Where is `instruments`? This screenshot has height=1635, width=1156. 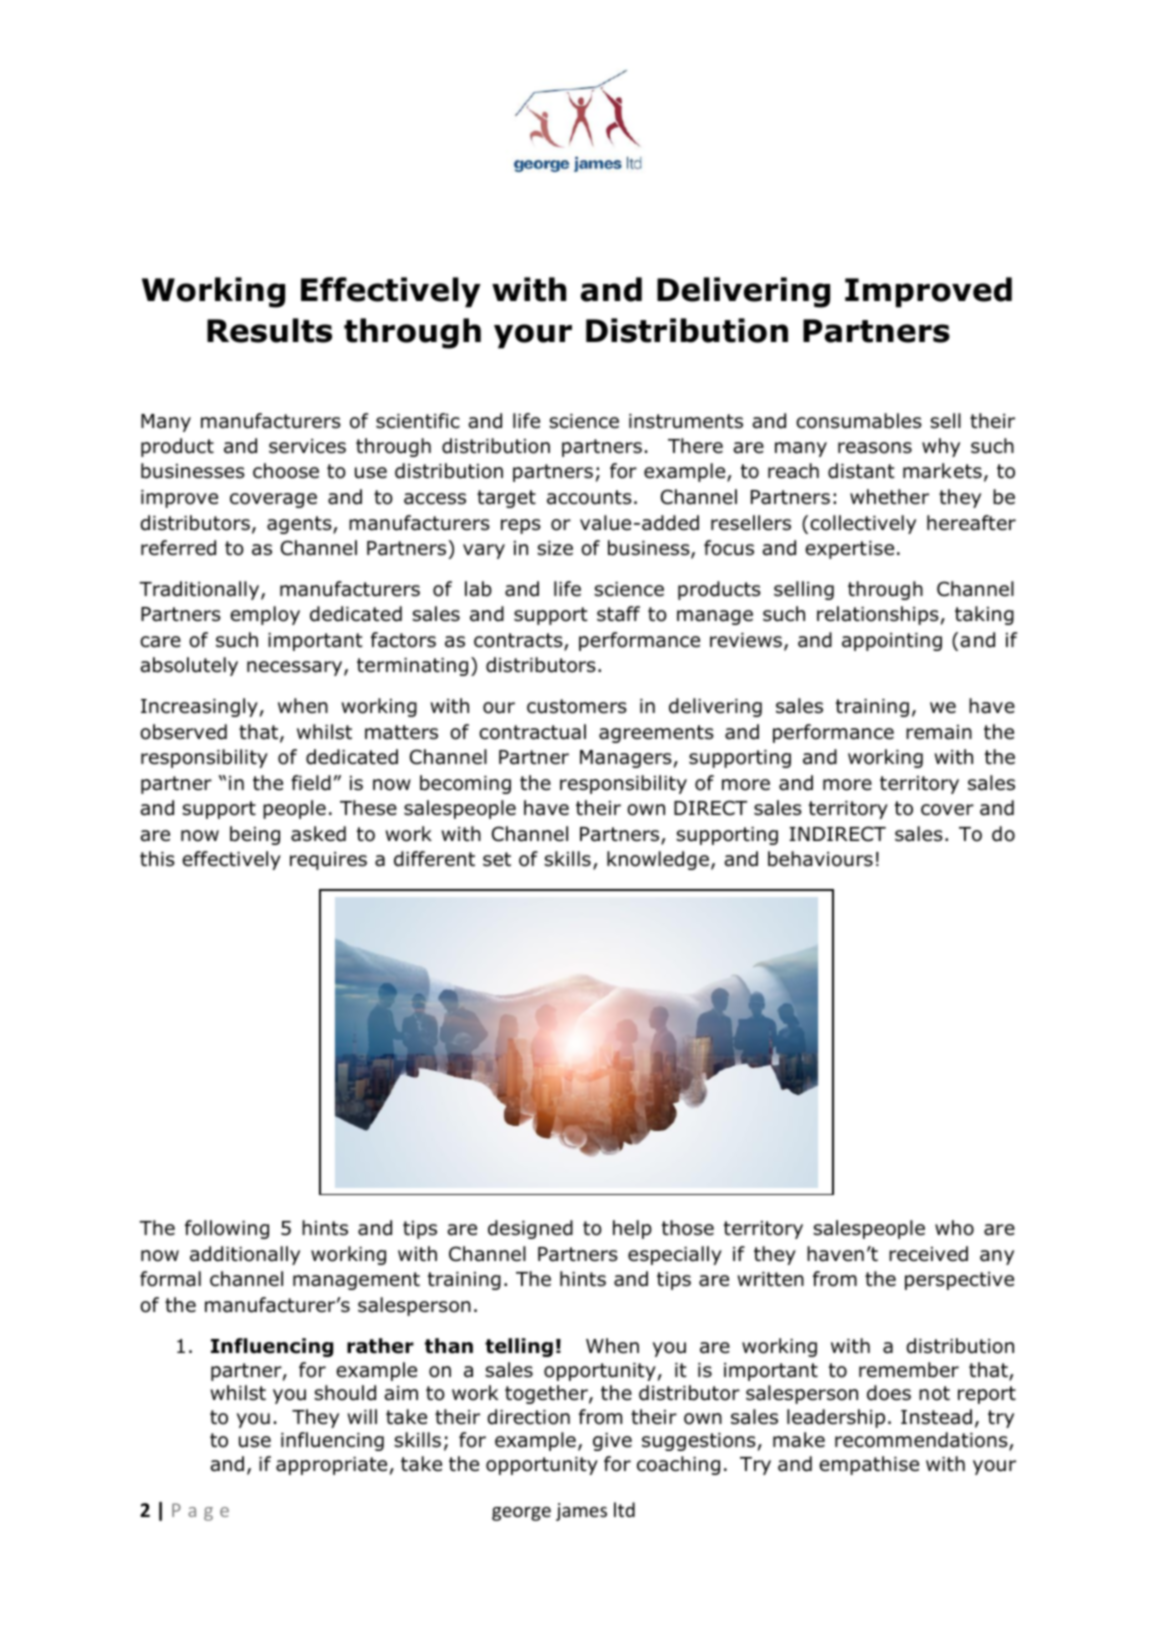
instruments is located at coordinates (686, 421).
